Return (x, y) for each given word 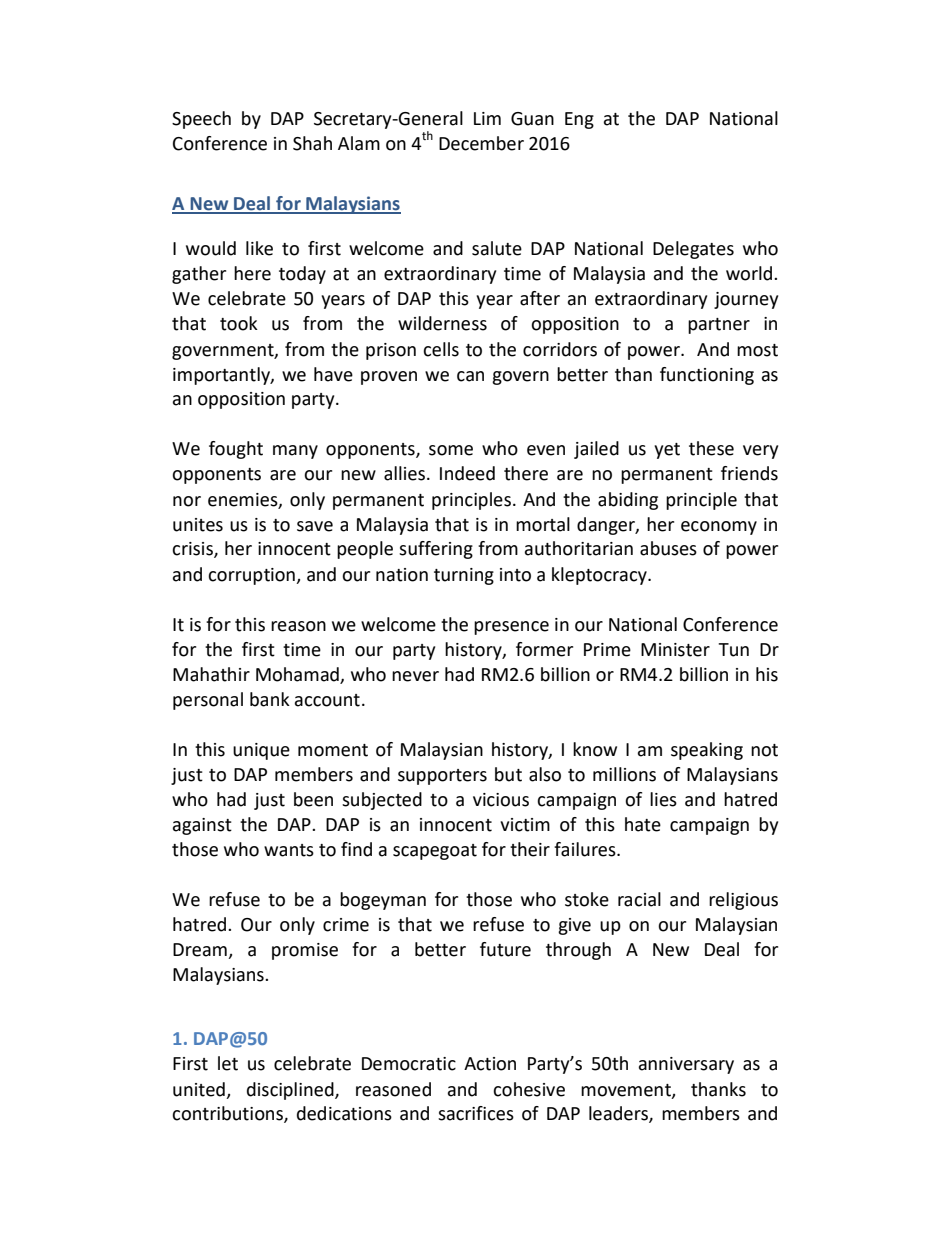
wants (289, 850)
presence (511, 628)
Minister (675, 650)
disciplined (291, 1091)
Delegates (693, 250)
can (470, 376)
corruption (252, 576)
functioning (707, 376)
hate (643, 824)
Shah (312, 143)
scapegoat (435, 852)
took (239, 323)
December (481, 143)
